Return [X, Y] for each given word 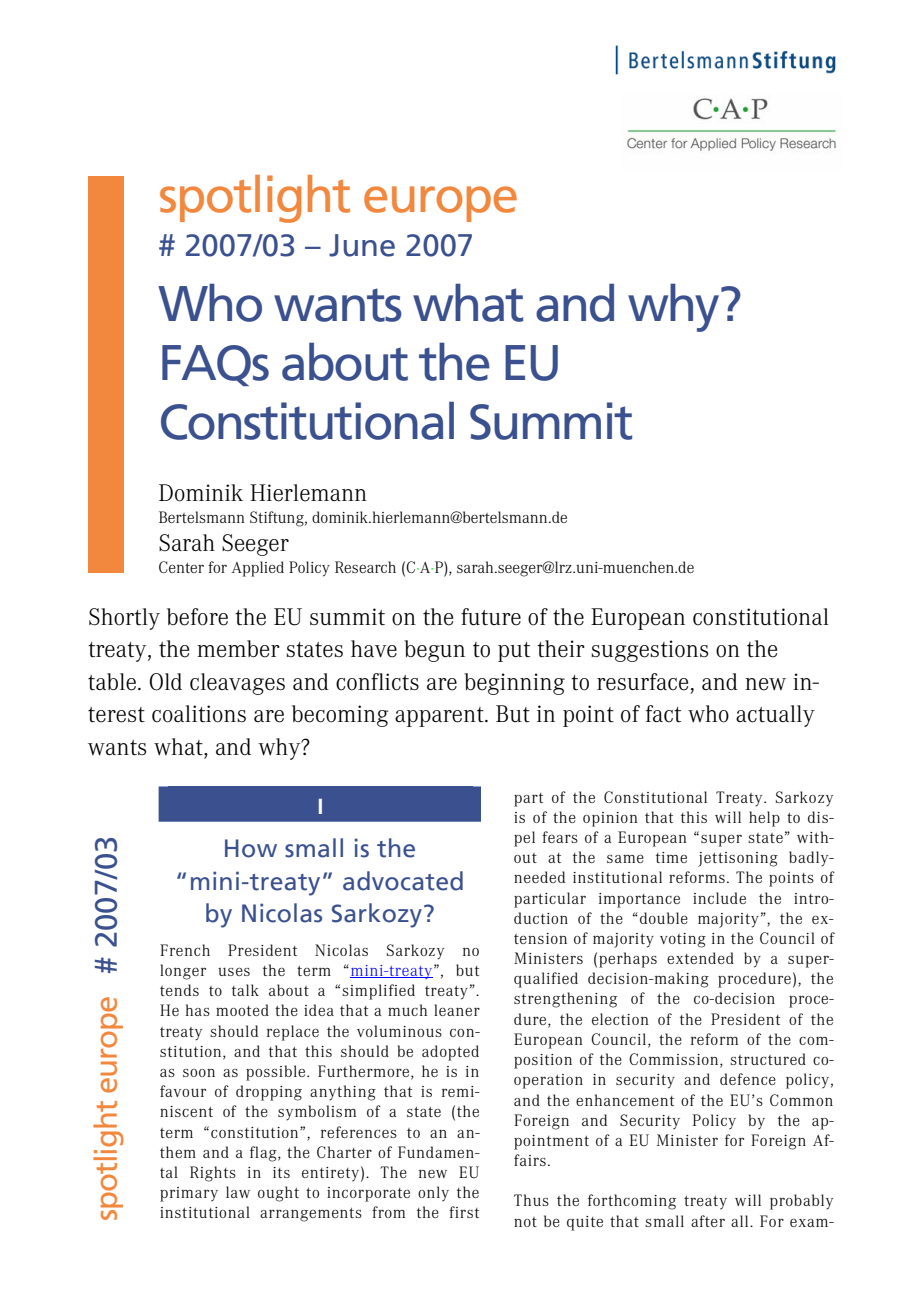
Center [181, 567]
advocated [403, 881]
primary [189, 1194]
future [491, 617]
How [251, 848]
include [719, 898]
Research [365, 567]
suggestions [650, 651]
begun [434, 651]
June [362, 245]
